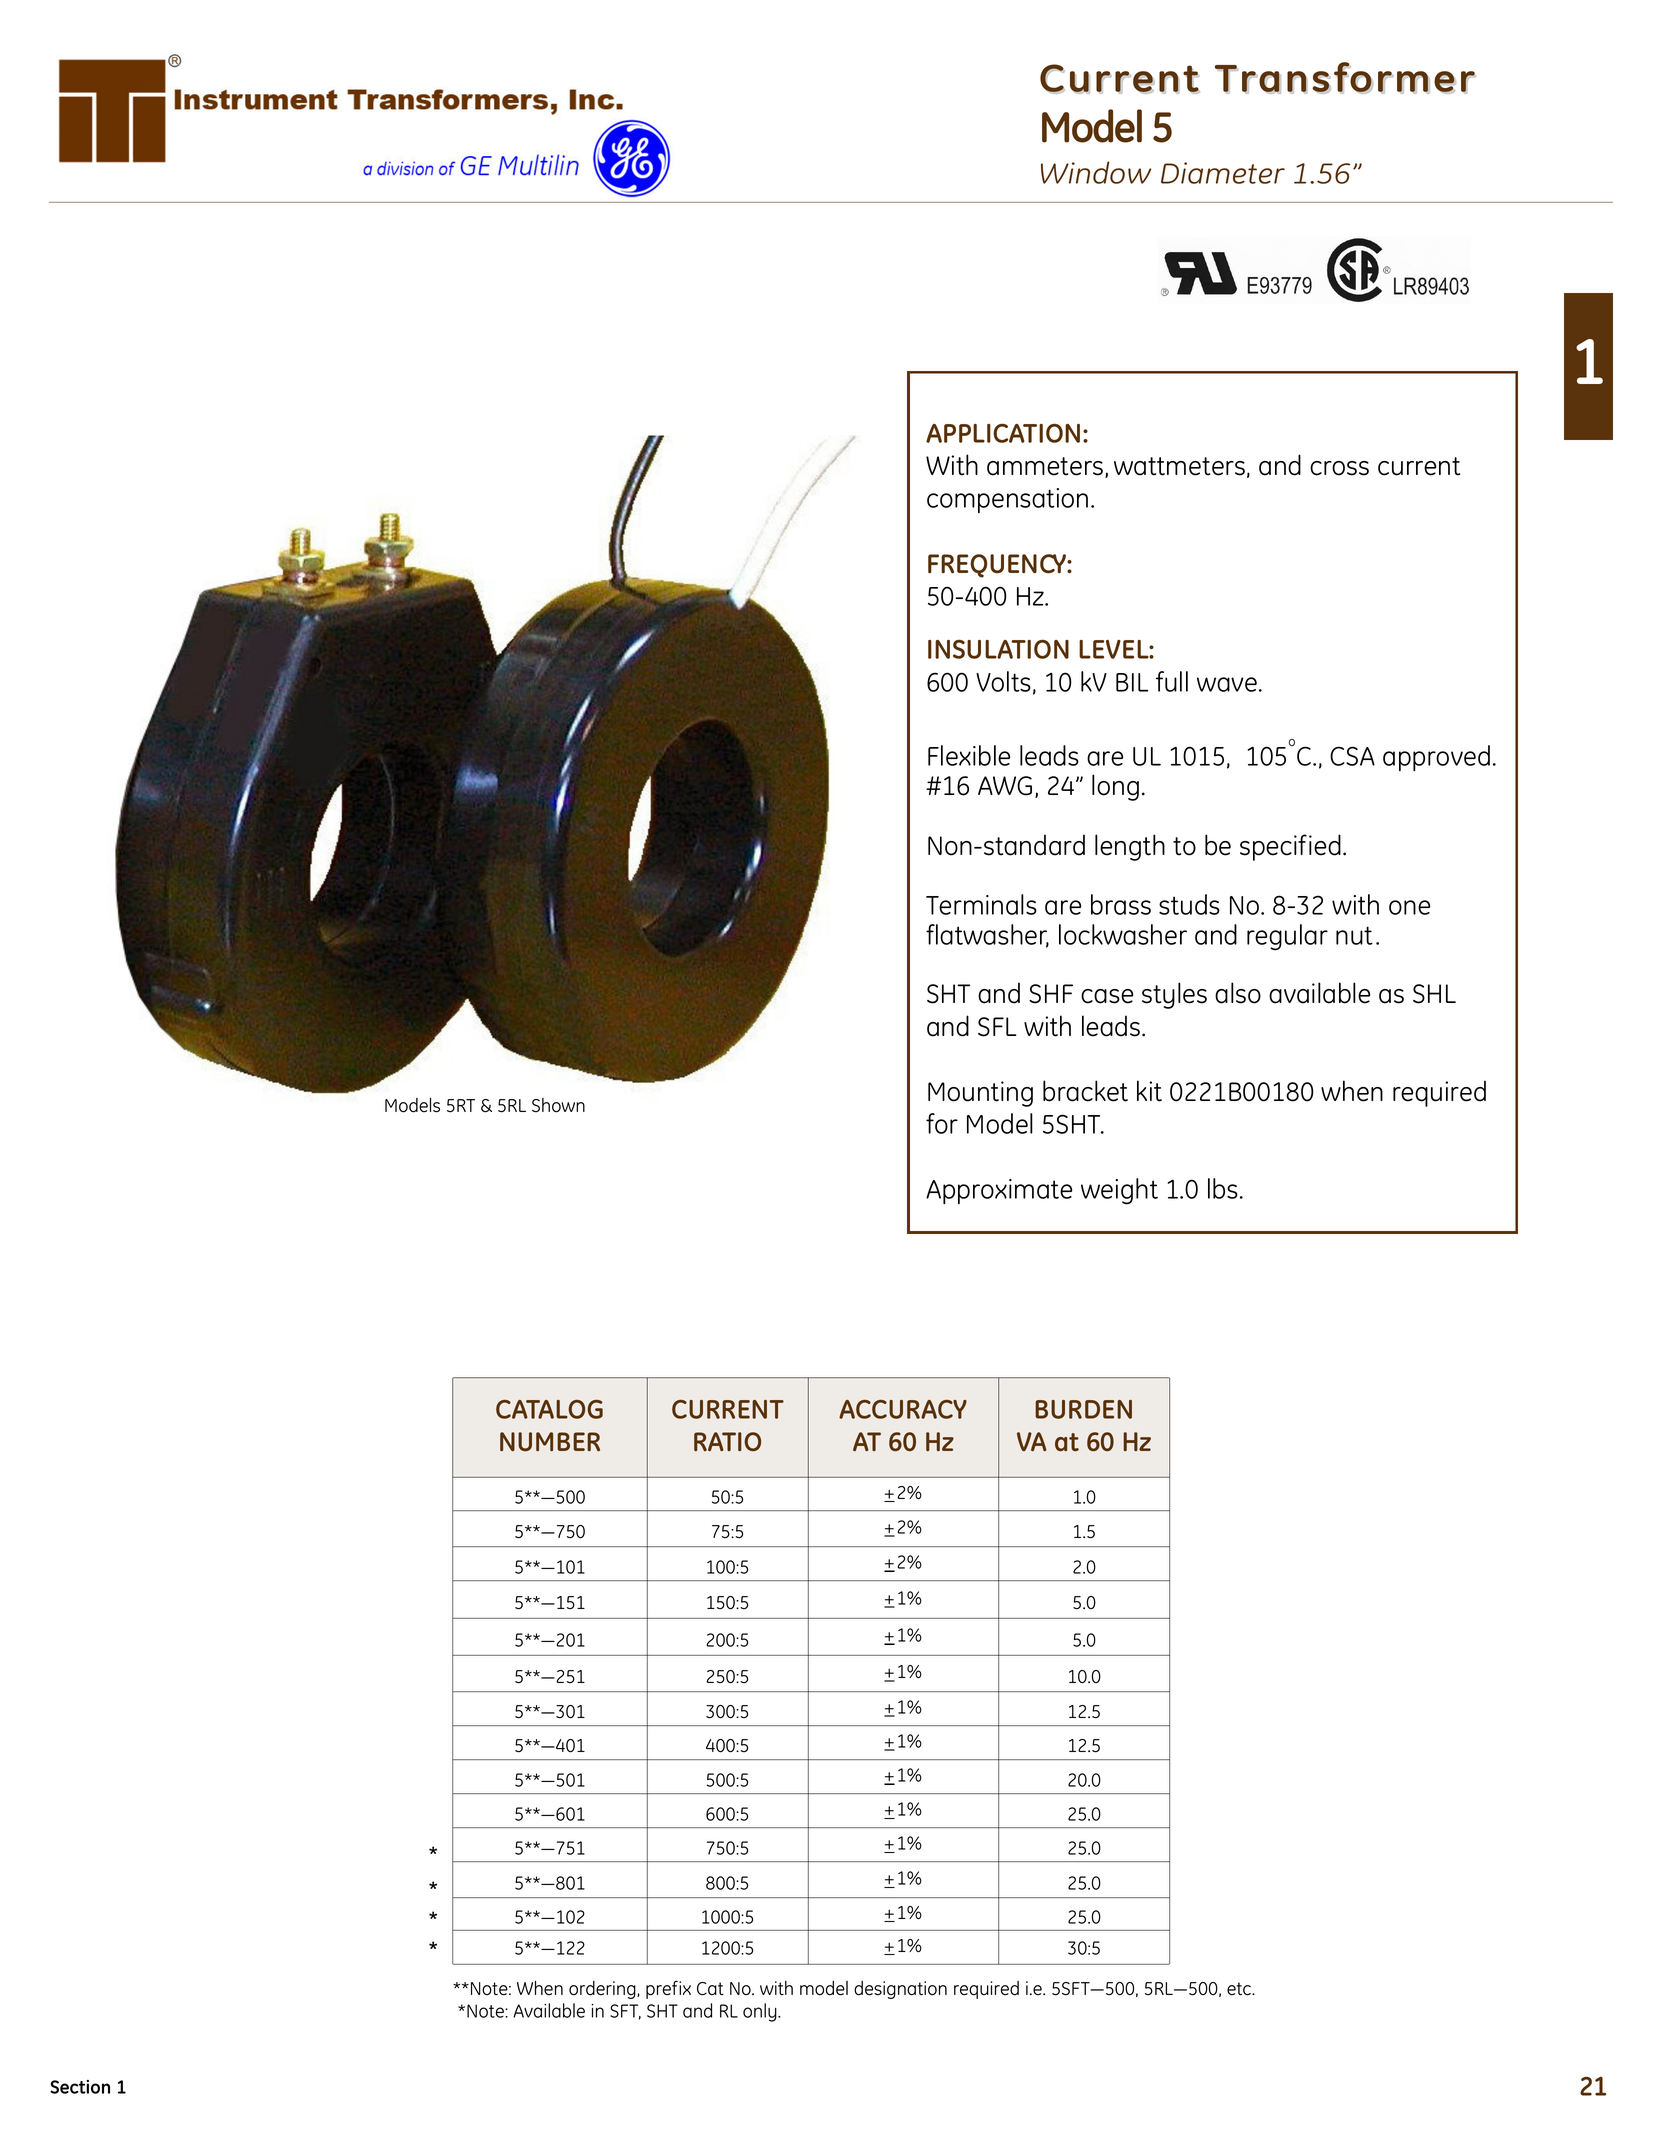  What do you see at coordinates (80, 2087) in the document?
I see `Section` at bounding box center [80, 2087].
